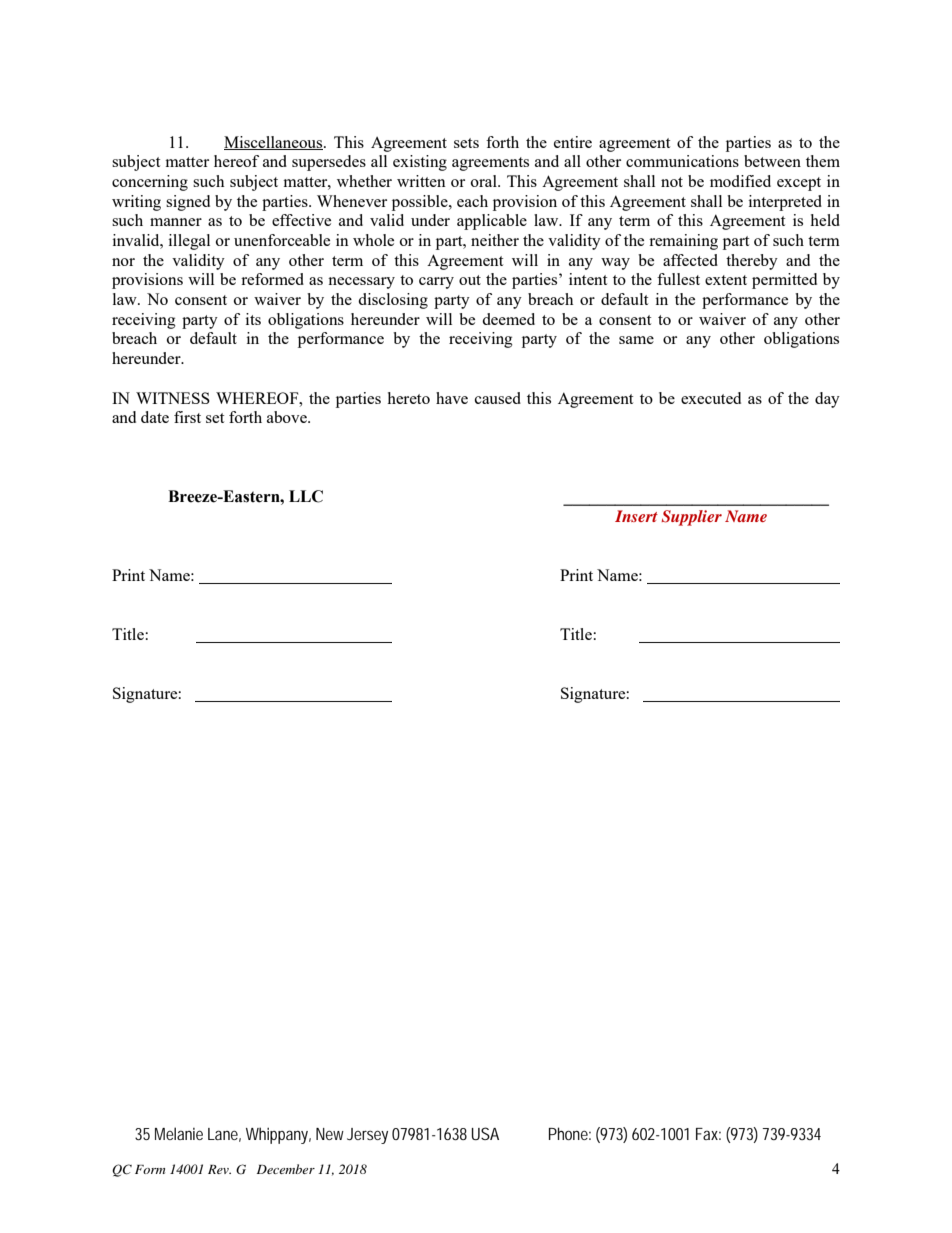  I want to click on Melanie, so click(179, 1133).
